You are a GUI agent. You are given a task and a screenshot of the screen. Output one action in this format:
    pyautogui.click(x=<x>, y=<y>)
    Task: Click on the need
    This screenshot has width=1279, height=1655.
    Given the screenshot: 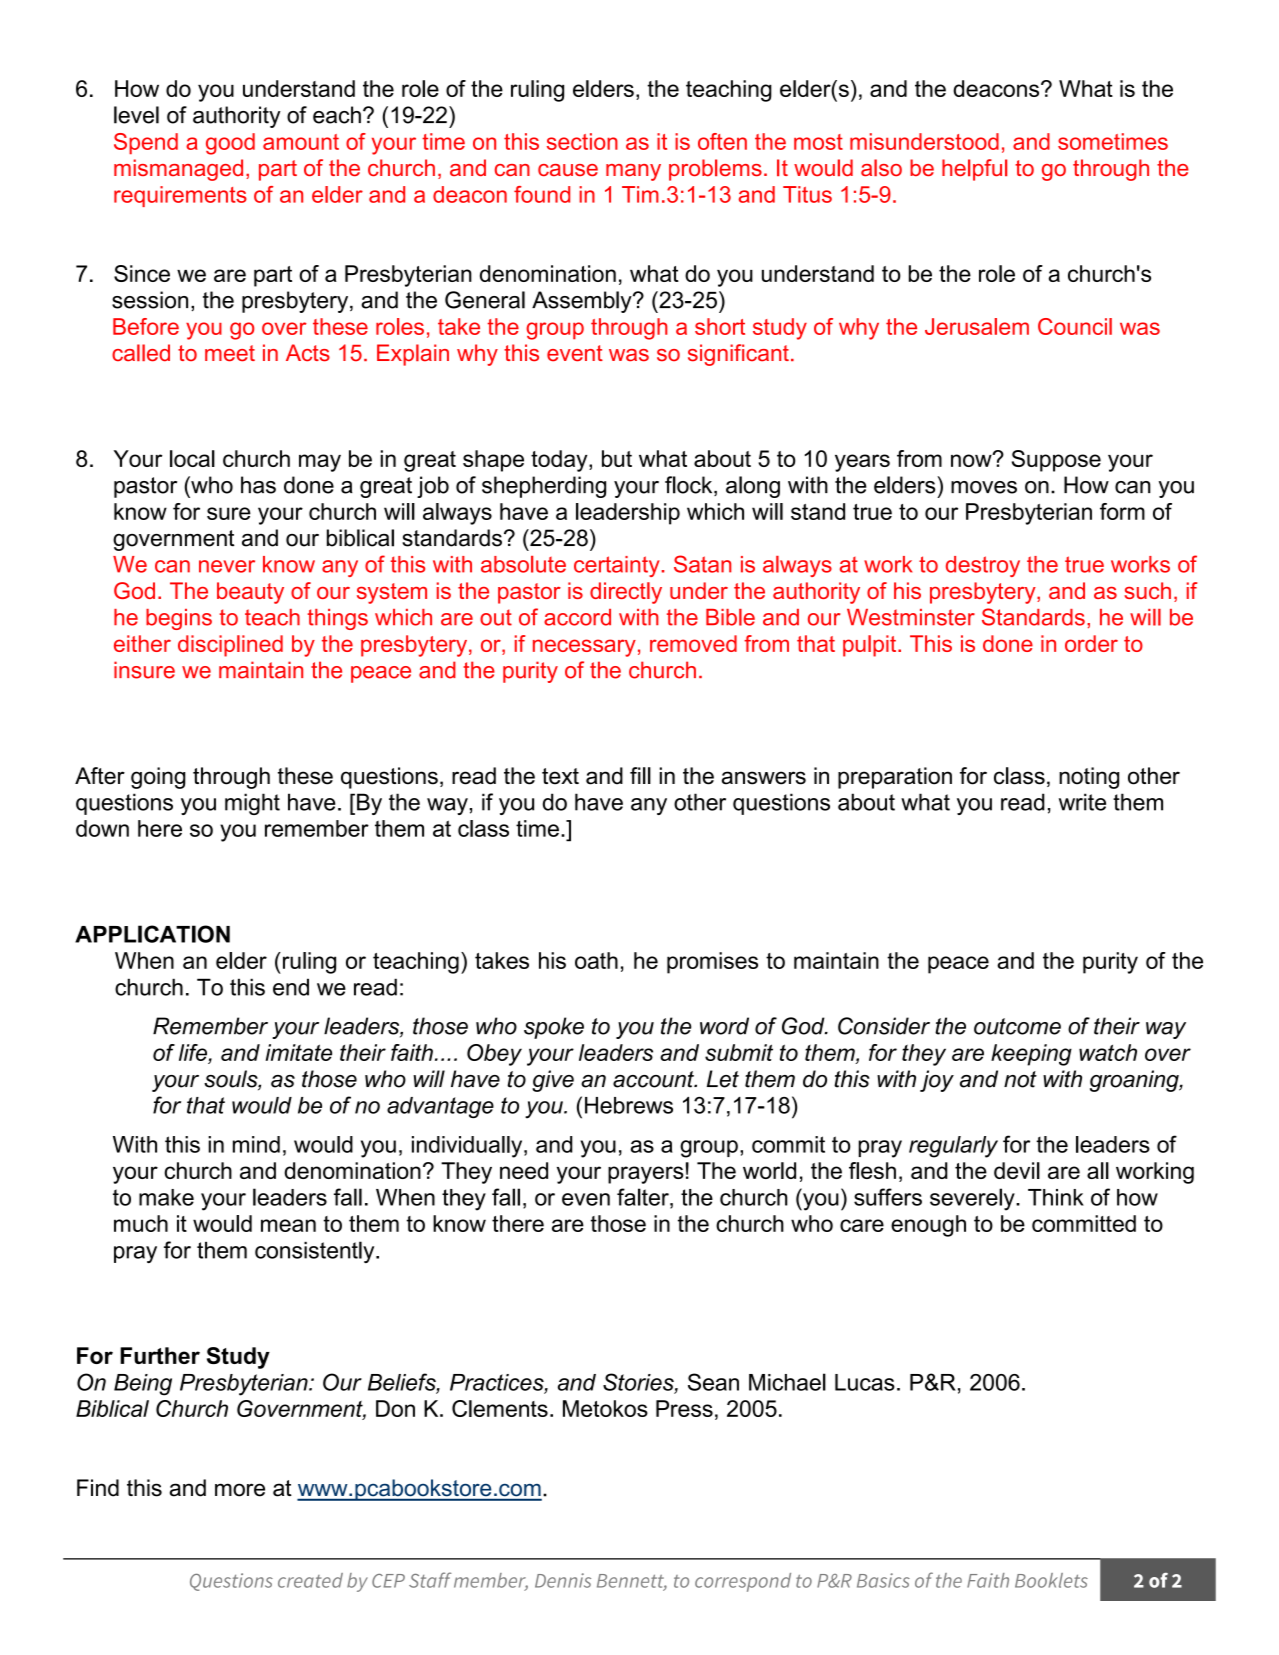 What is the action you would take?
    pyautogui.click(x=524, y=1170)
